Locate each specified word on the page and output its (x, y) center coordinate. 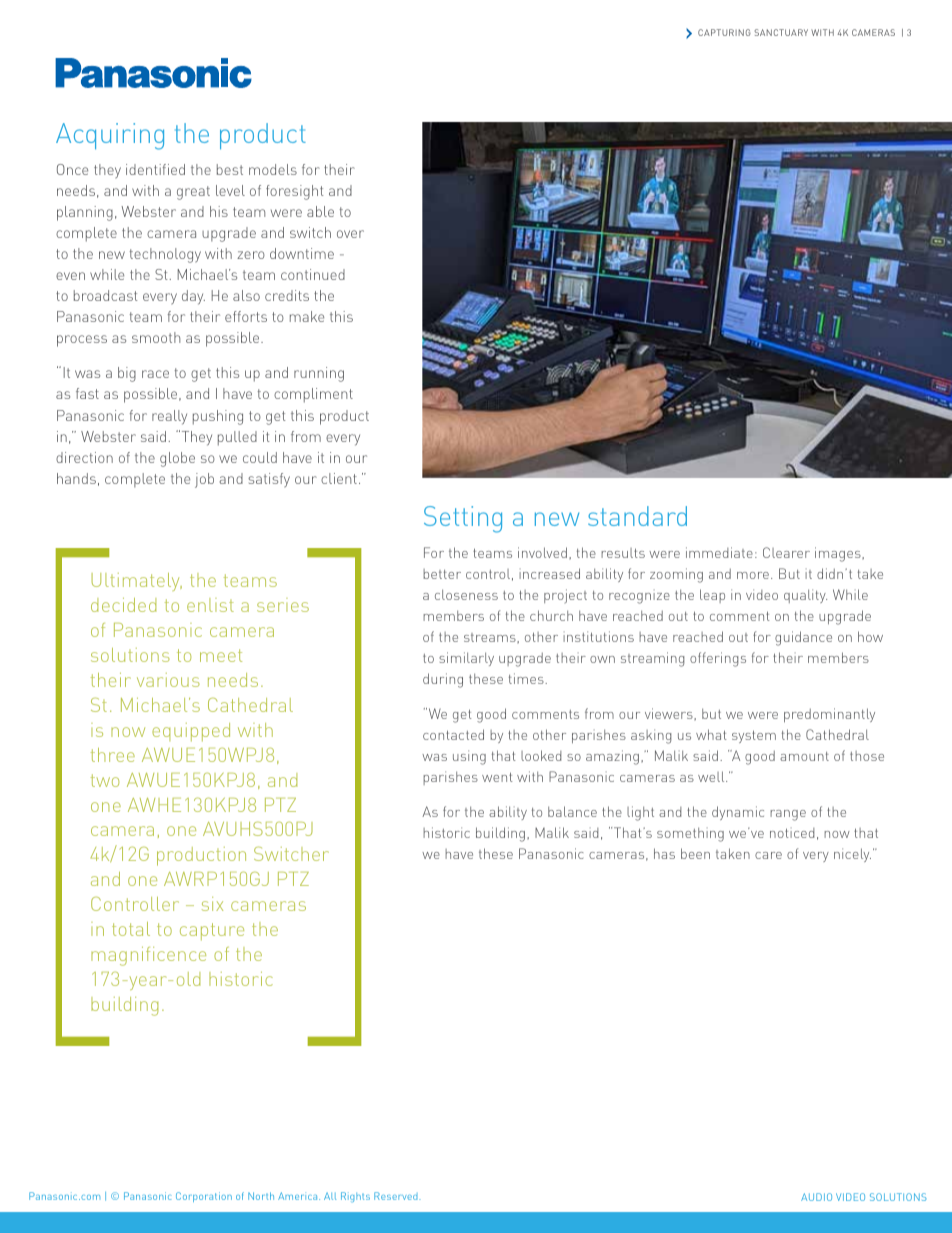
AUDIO (816, 1197)
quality (805, 596)
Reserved (397, 1196)
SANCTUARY (781, 32)
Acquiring (110, 136)
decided (123, 605)
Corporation (204, 1197)
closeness (466, 594)
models (273, 169)
